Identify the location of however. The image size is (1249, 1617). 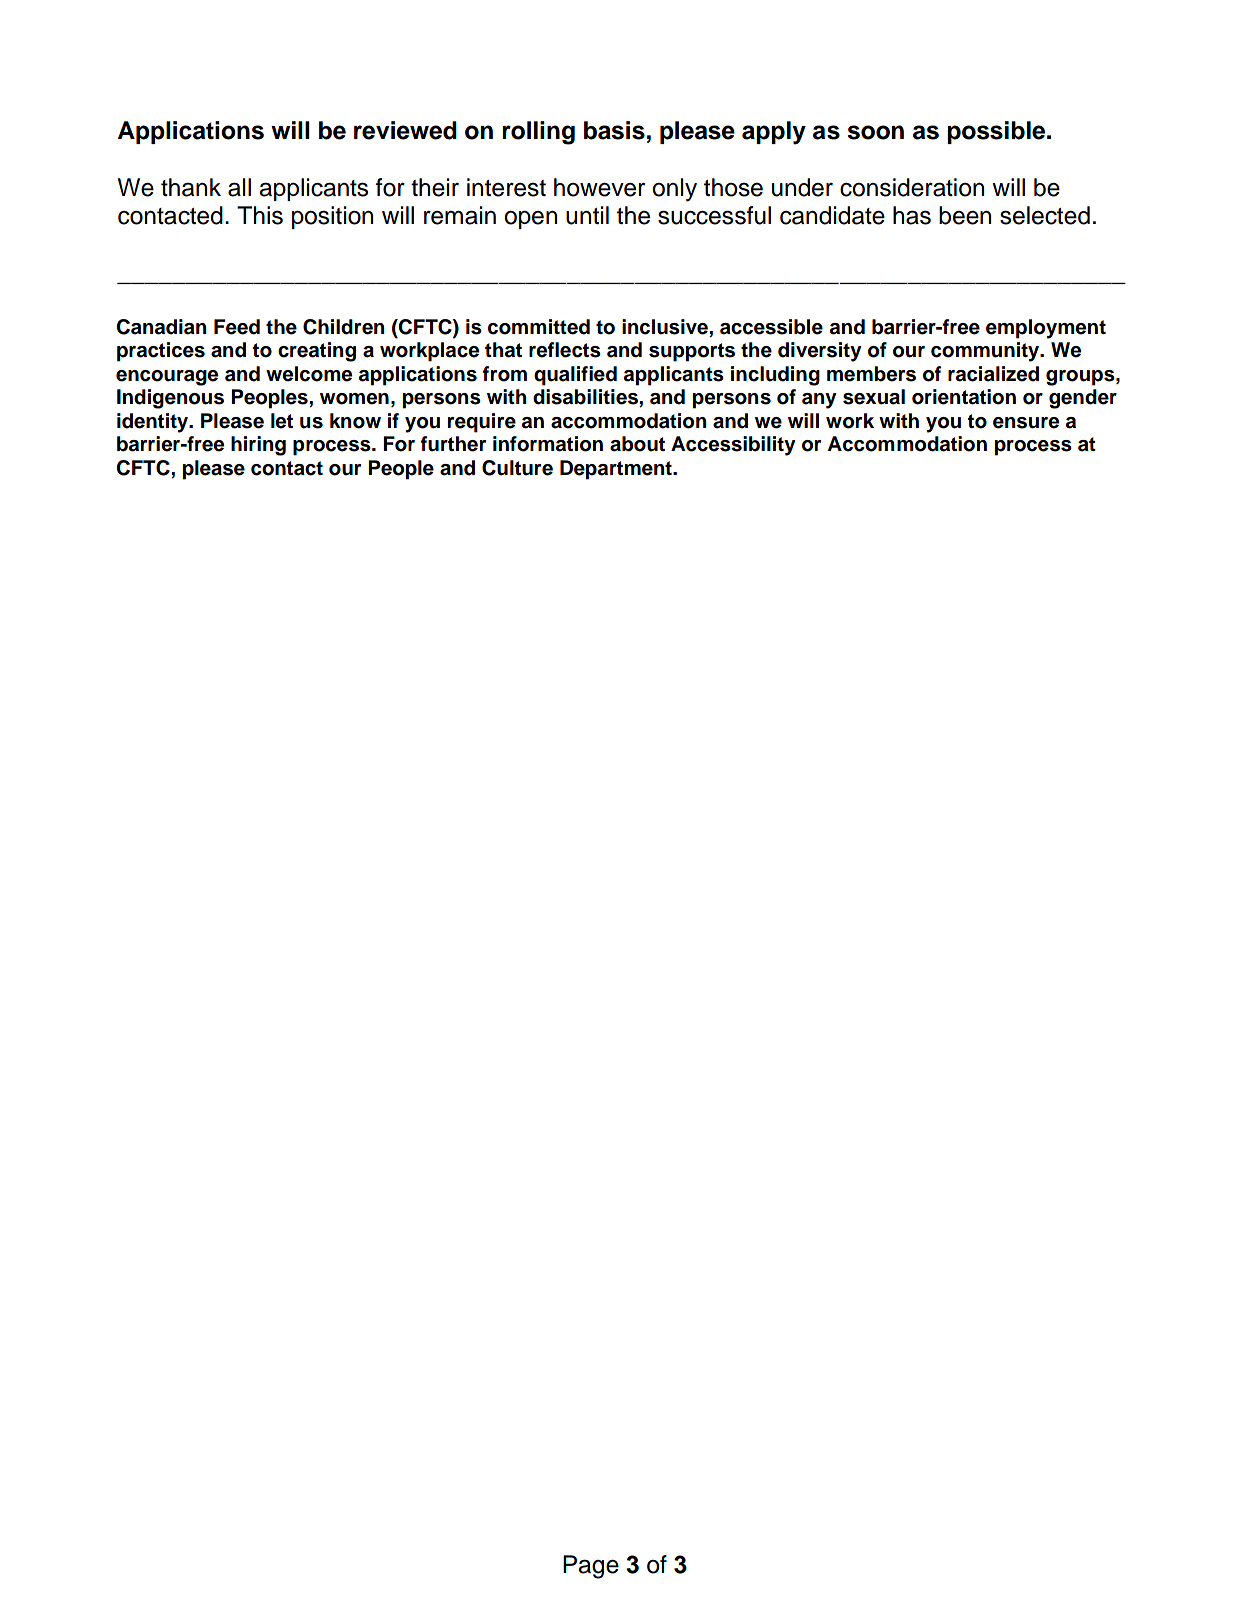
(599, 187).
